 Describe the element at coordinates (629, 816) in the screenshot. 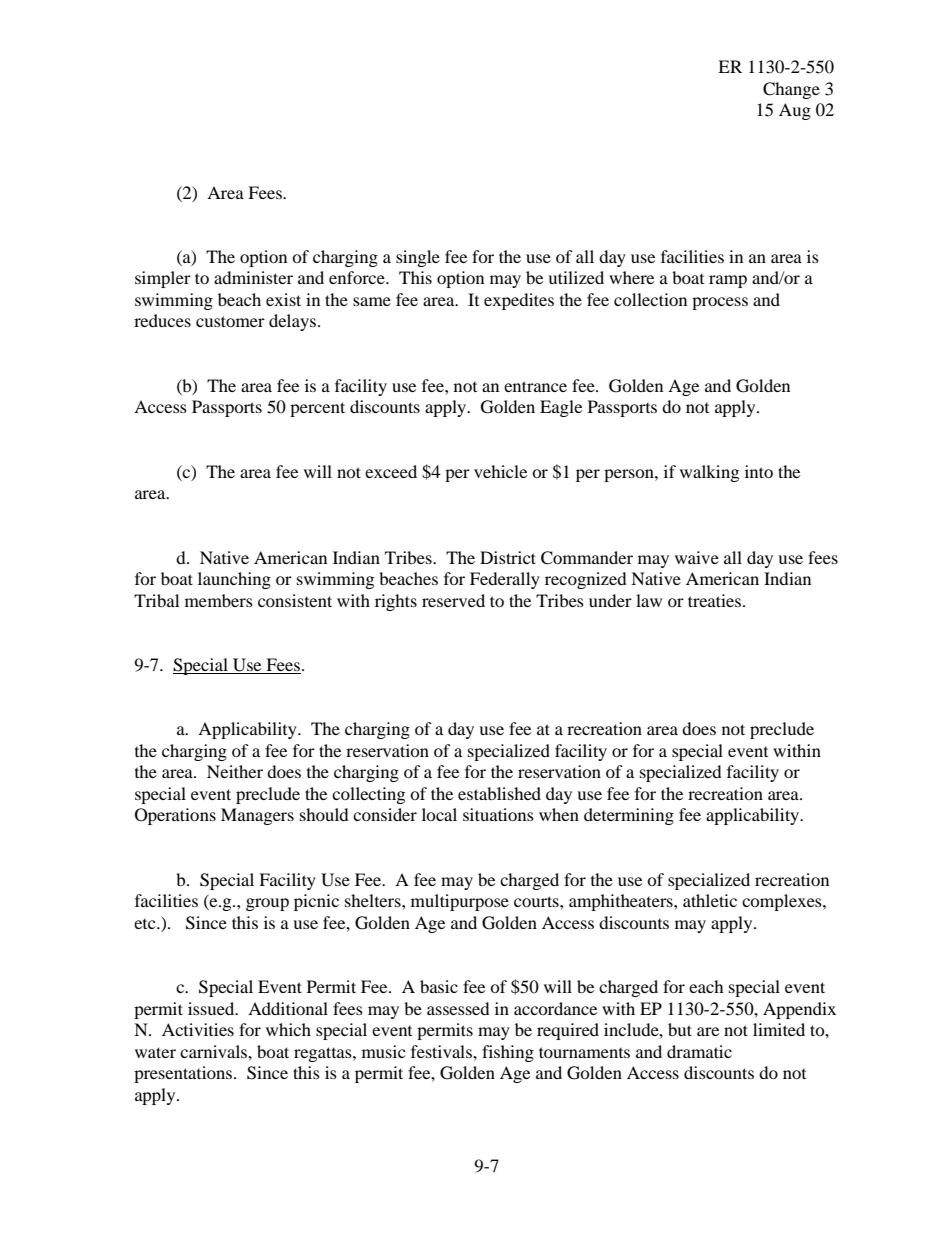

I see `determining` at that location.
